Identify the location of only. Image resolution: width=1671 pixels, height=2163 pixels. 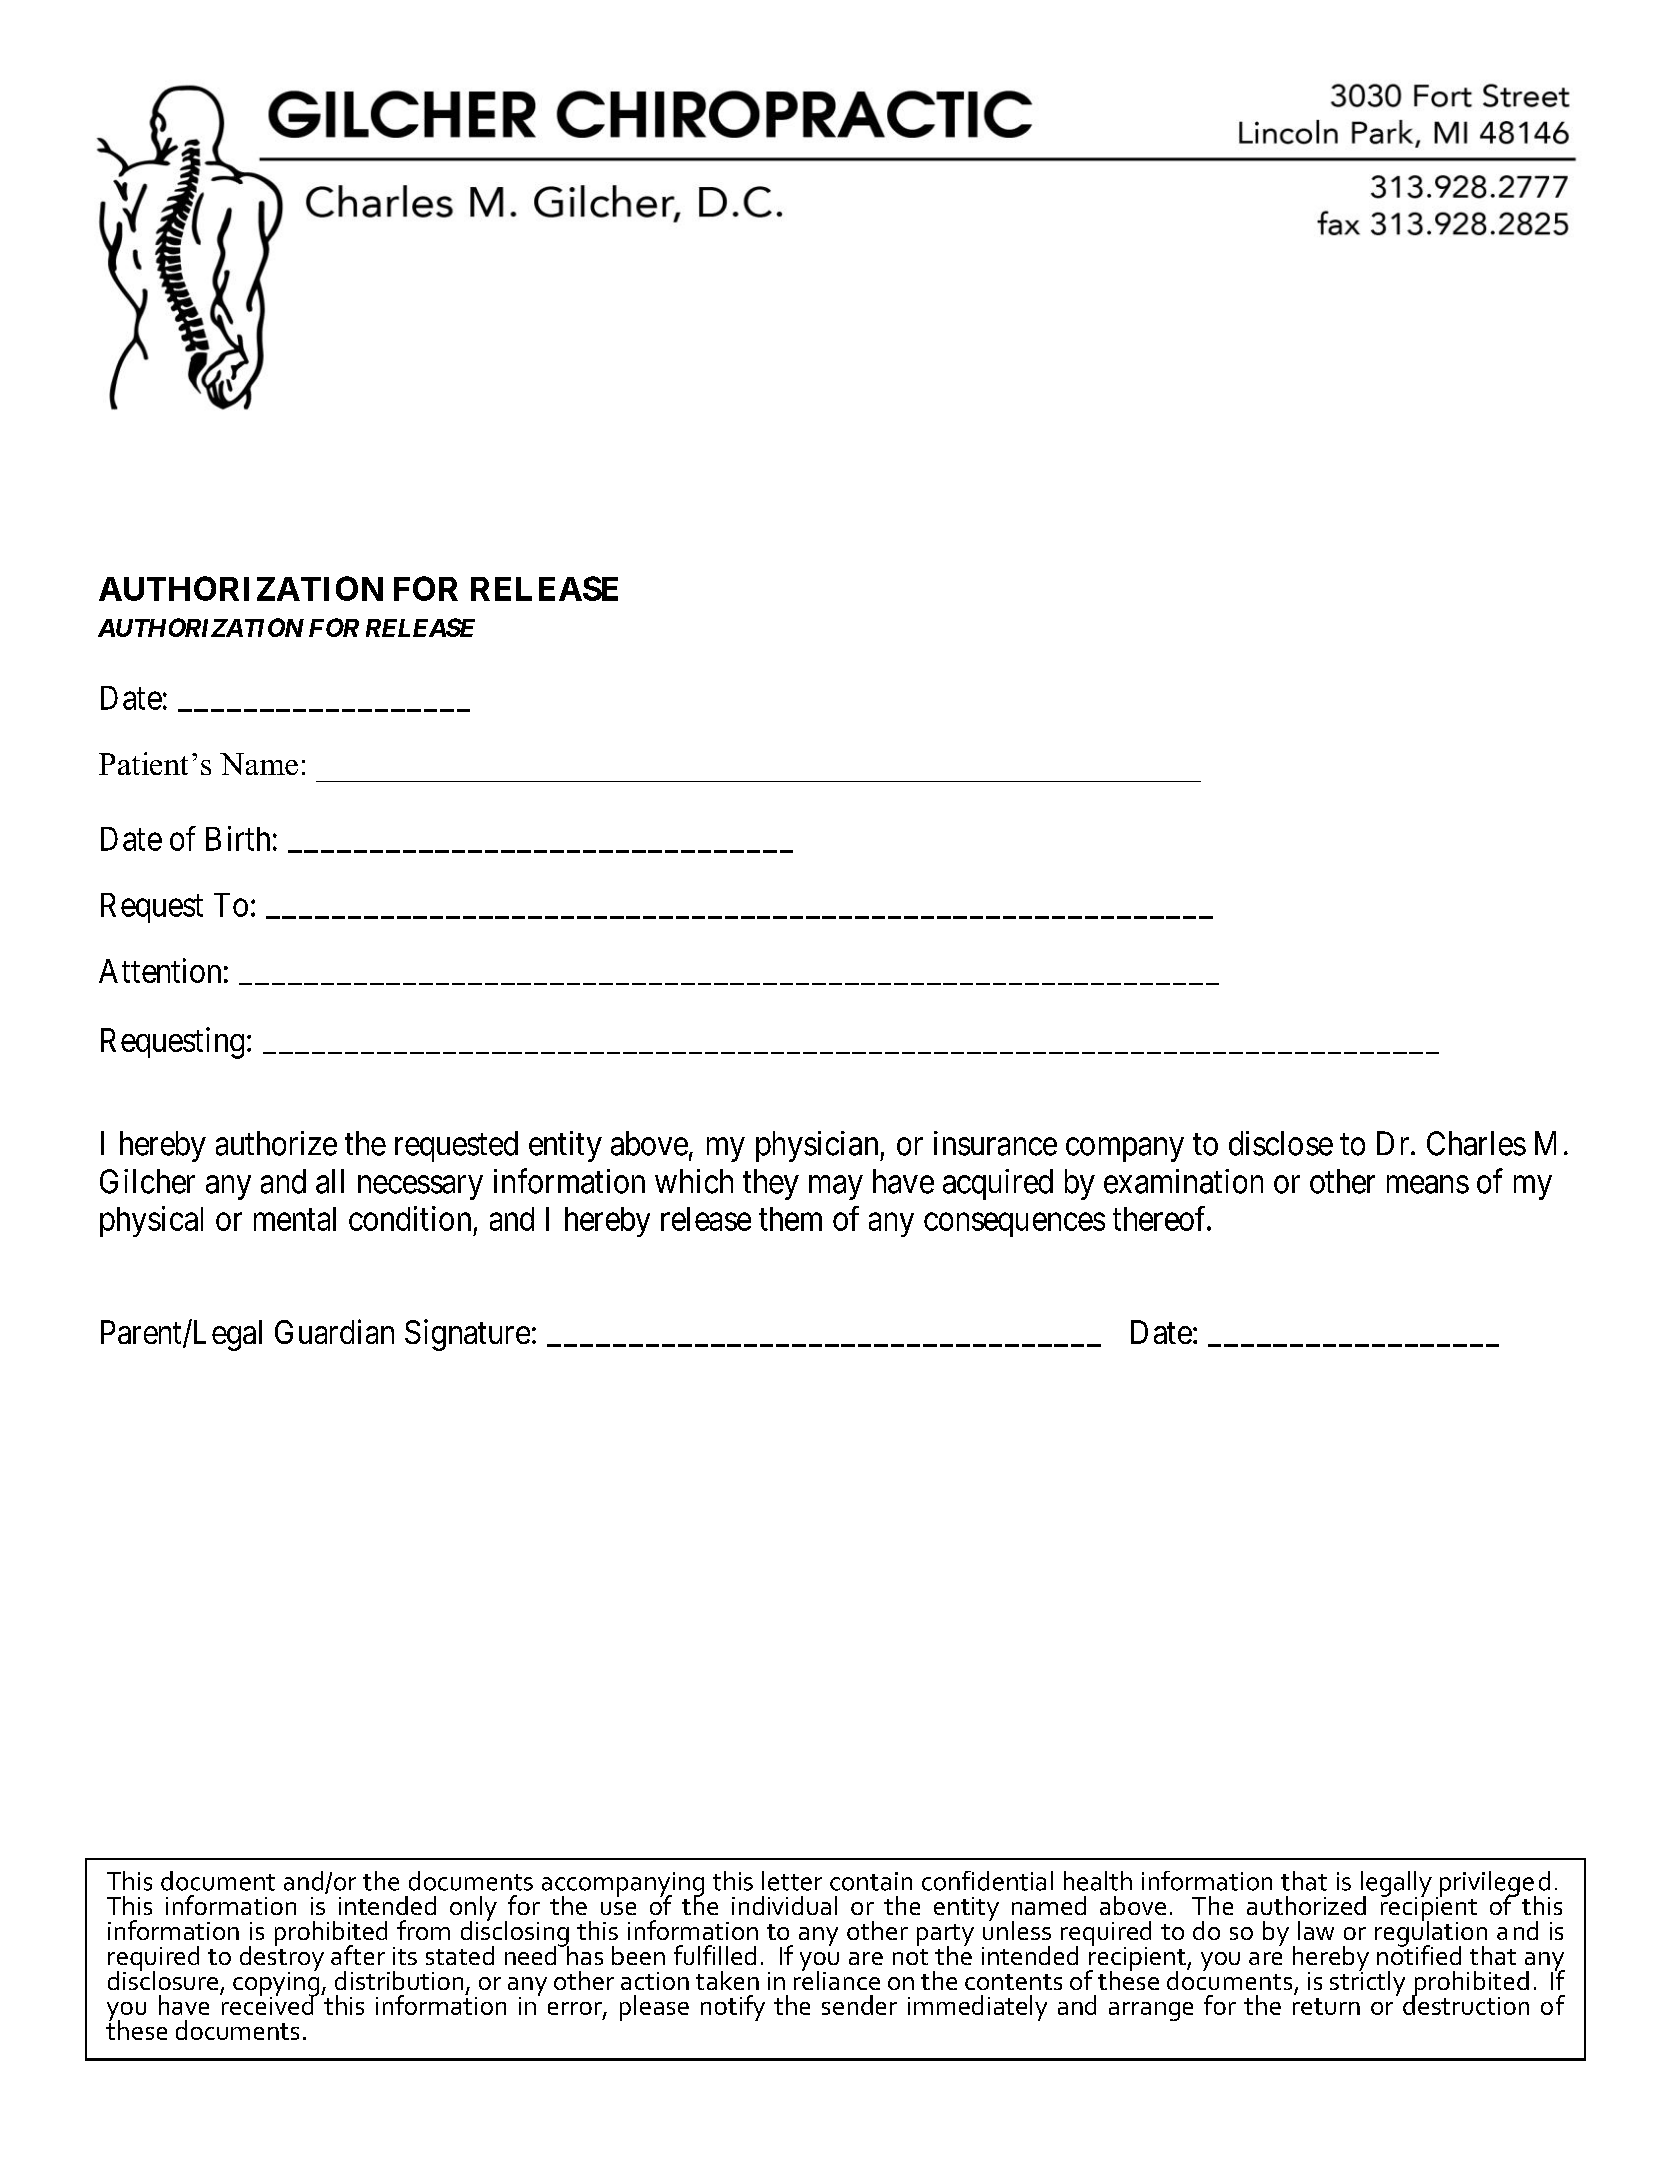
(473, 1910).
